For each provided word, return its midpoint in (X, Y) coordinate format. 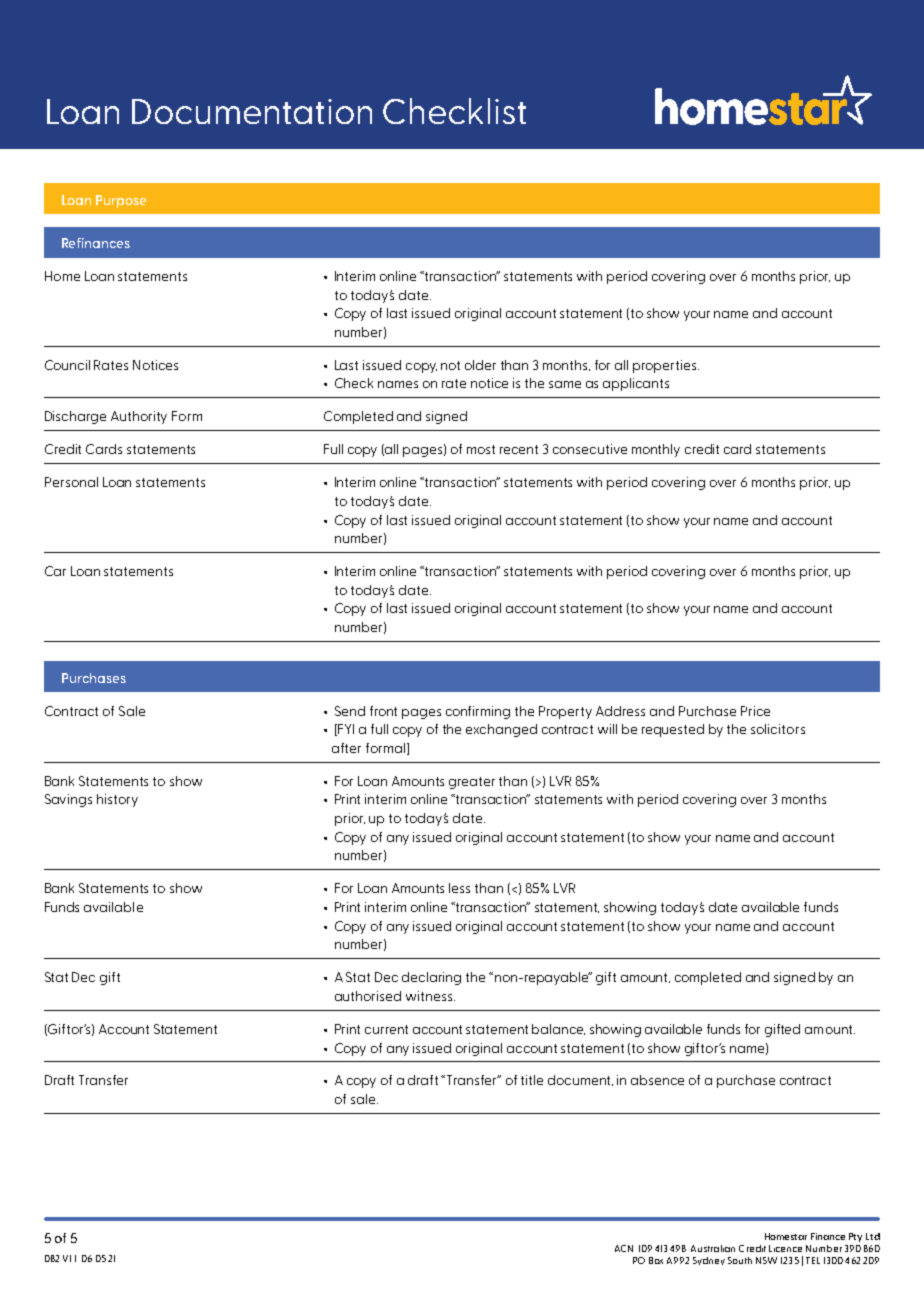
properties (666, 366)
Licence (785, 1248)
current (386, 1029)
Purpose (121, 201)
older (480, 365)
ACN (624, 1248)
